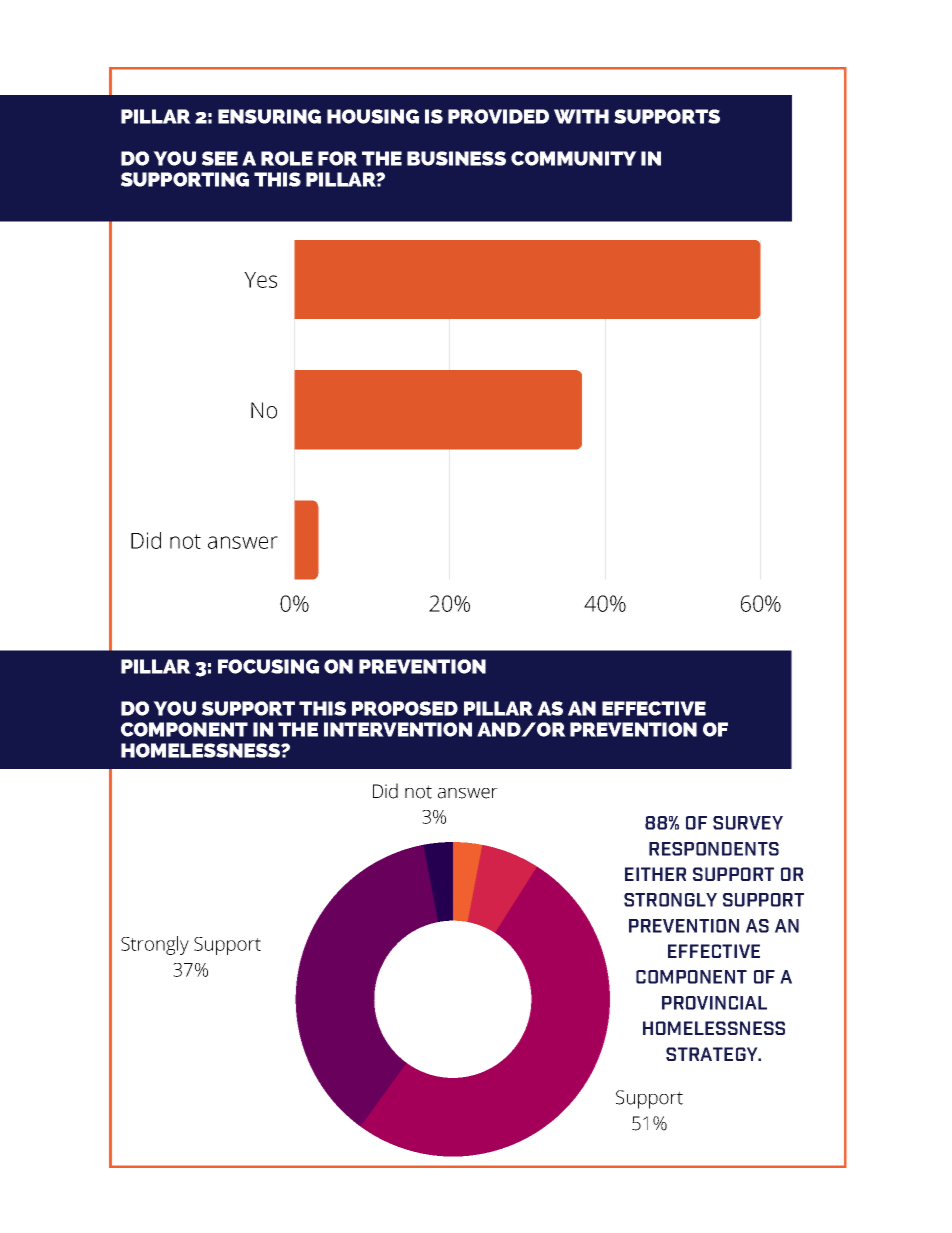  What do you see at coordinates (714, 1003) in the page?
I see `PROVINCIAL` at bounding box center [714, 1003].
